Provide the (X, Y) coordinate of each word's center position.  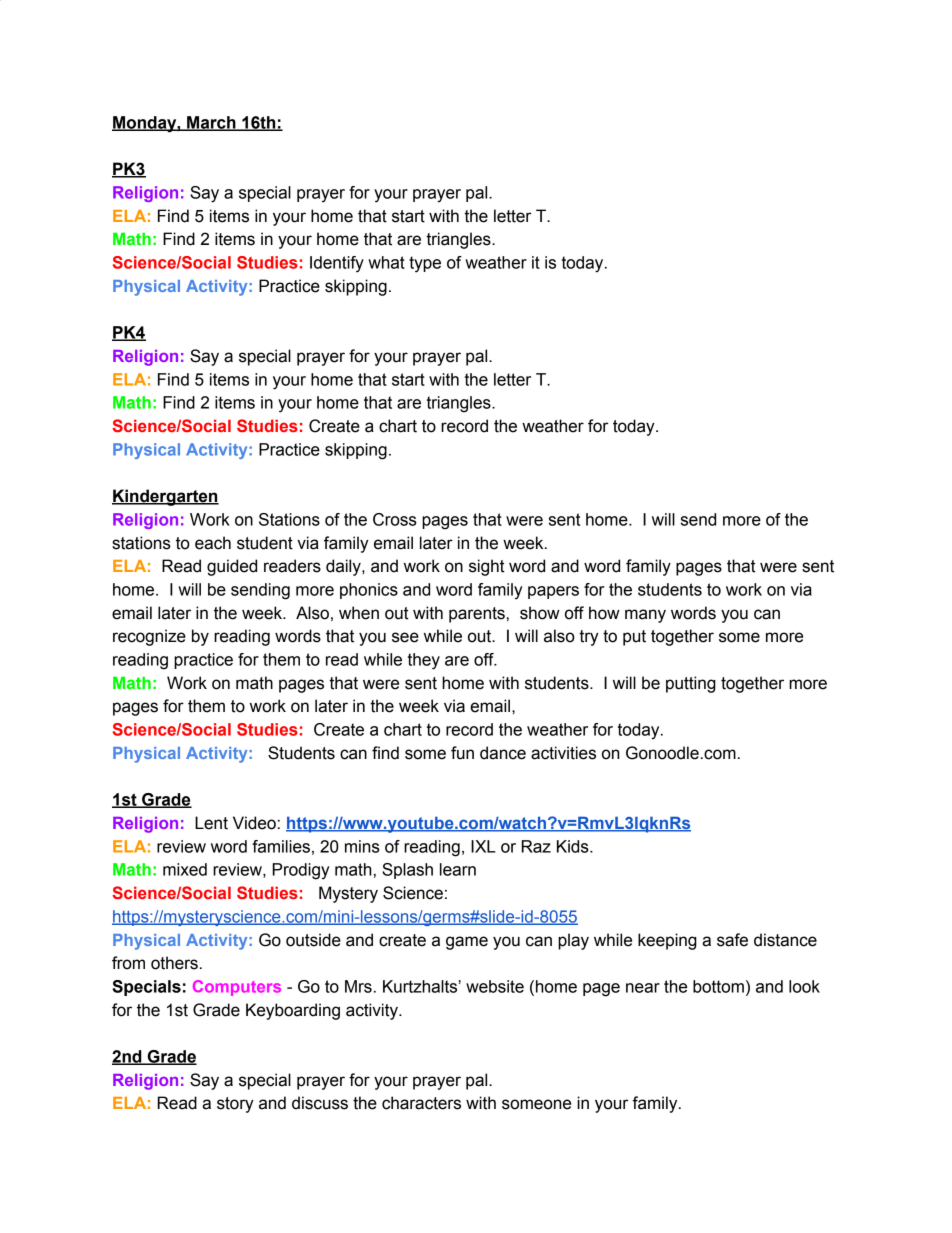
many (645, 616)
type (425, 264)
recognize (149, 637)
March (211, 123)
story (235, 1105)
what (386, 262)
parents (477, 615)
